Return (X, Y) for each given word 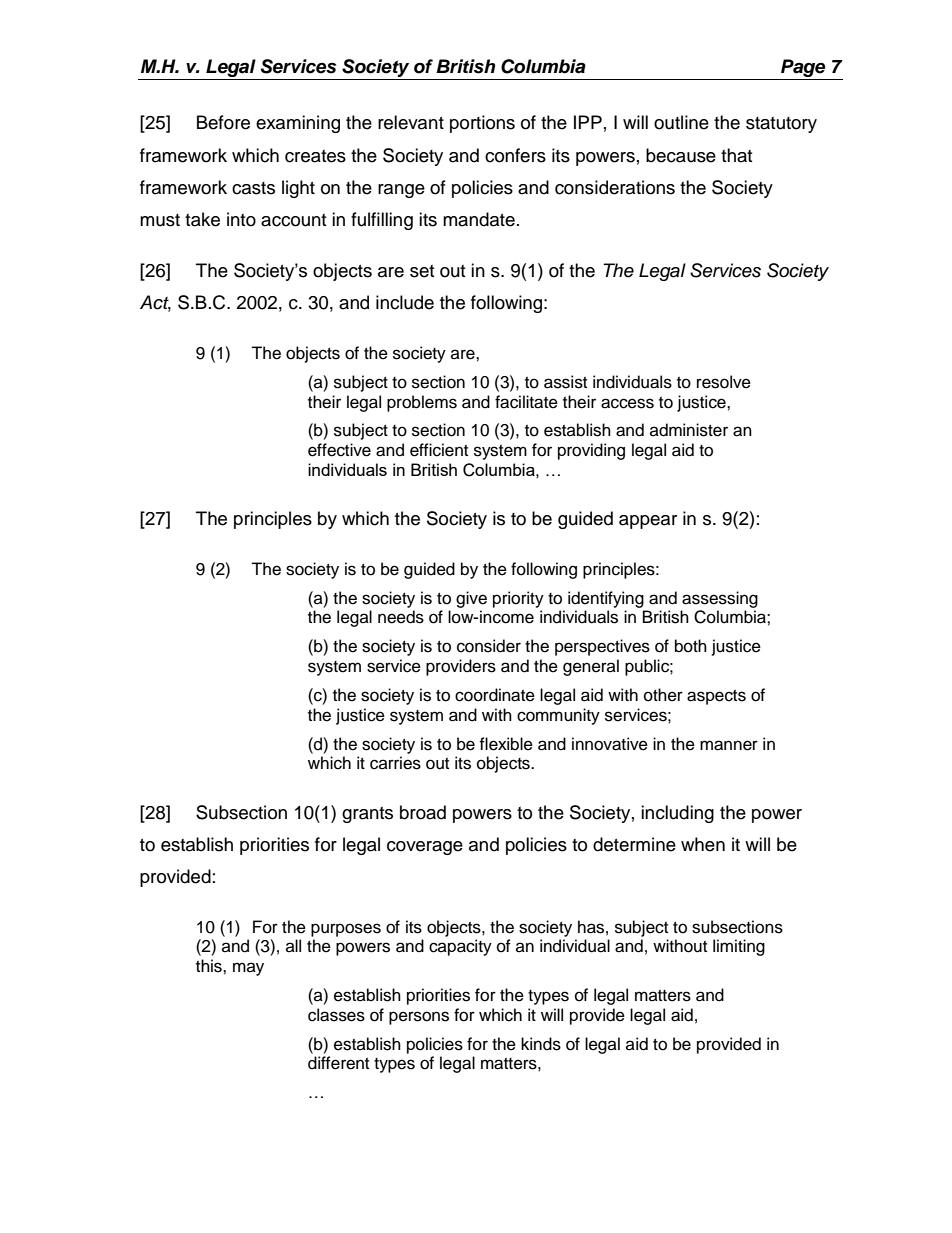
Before (223, 122)
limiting (739, 947)
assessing (720, 599)
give (471, 599)
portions (482, 124)
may (248, 969)
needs (401, 617)
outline (681, 122)
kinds (541, 1044)
